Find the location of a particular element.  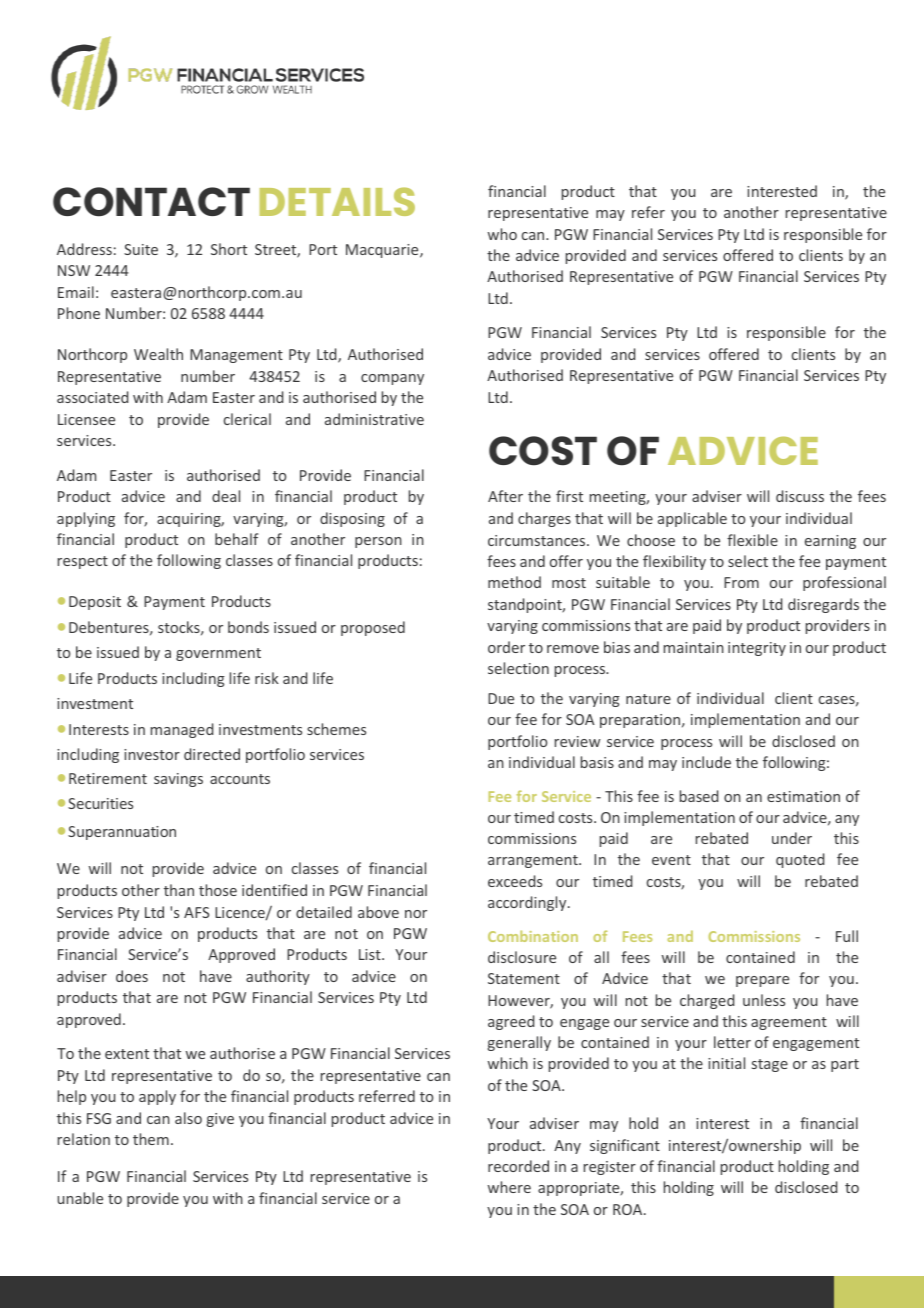

prepare is located at coordinates (762, 981).
